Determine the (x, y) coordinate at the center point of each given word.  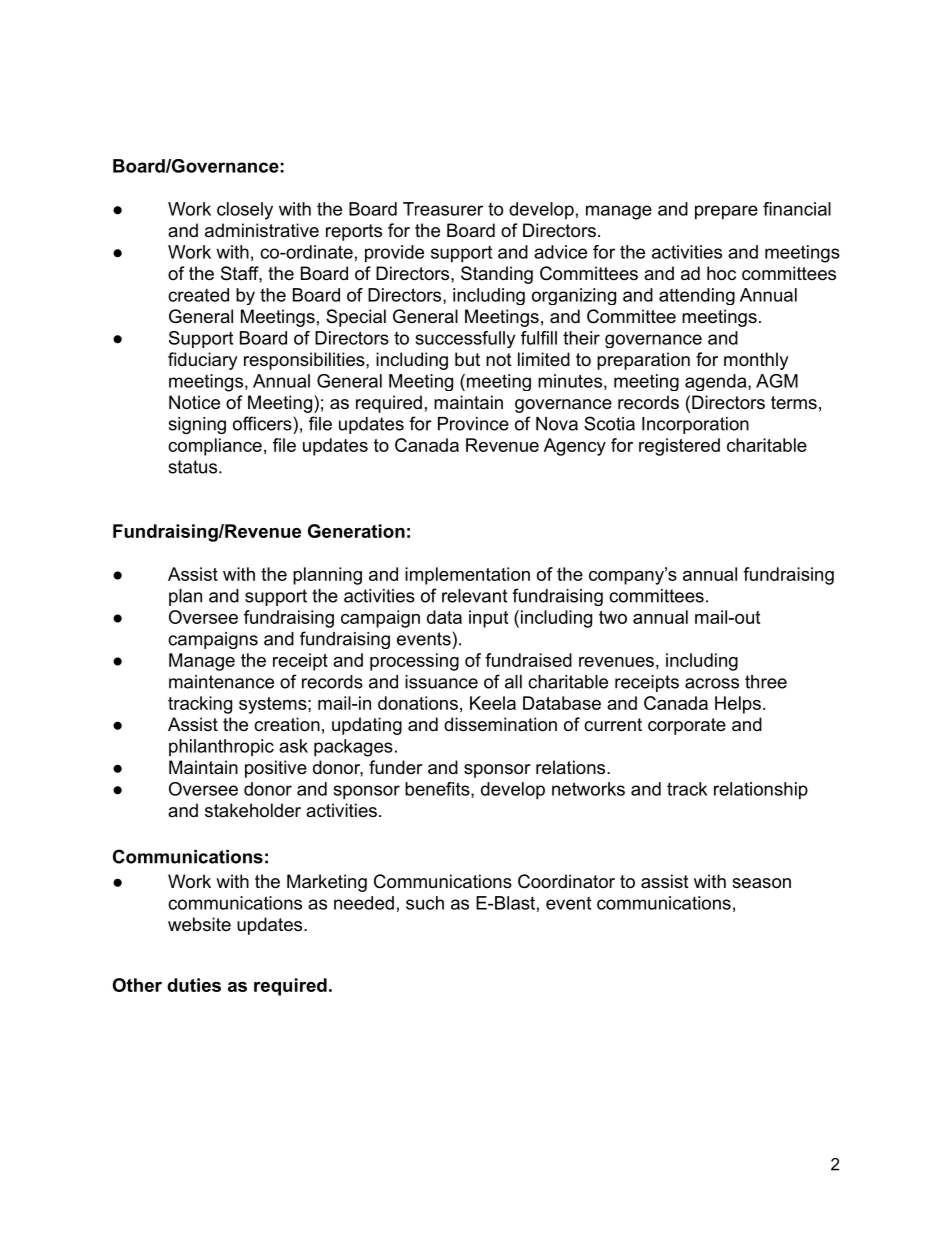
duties (194, 985)
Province (473, 424)
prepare (726, 212)
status (194, 467)
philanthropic (221, 748)
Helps (738, 705)
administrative (262, 230)
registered (679, 447)
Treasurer (443, 209)
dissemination (500, 724)
